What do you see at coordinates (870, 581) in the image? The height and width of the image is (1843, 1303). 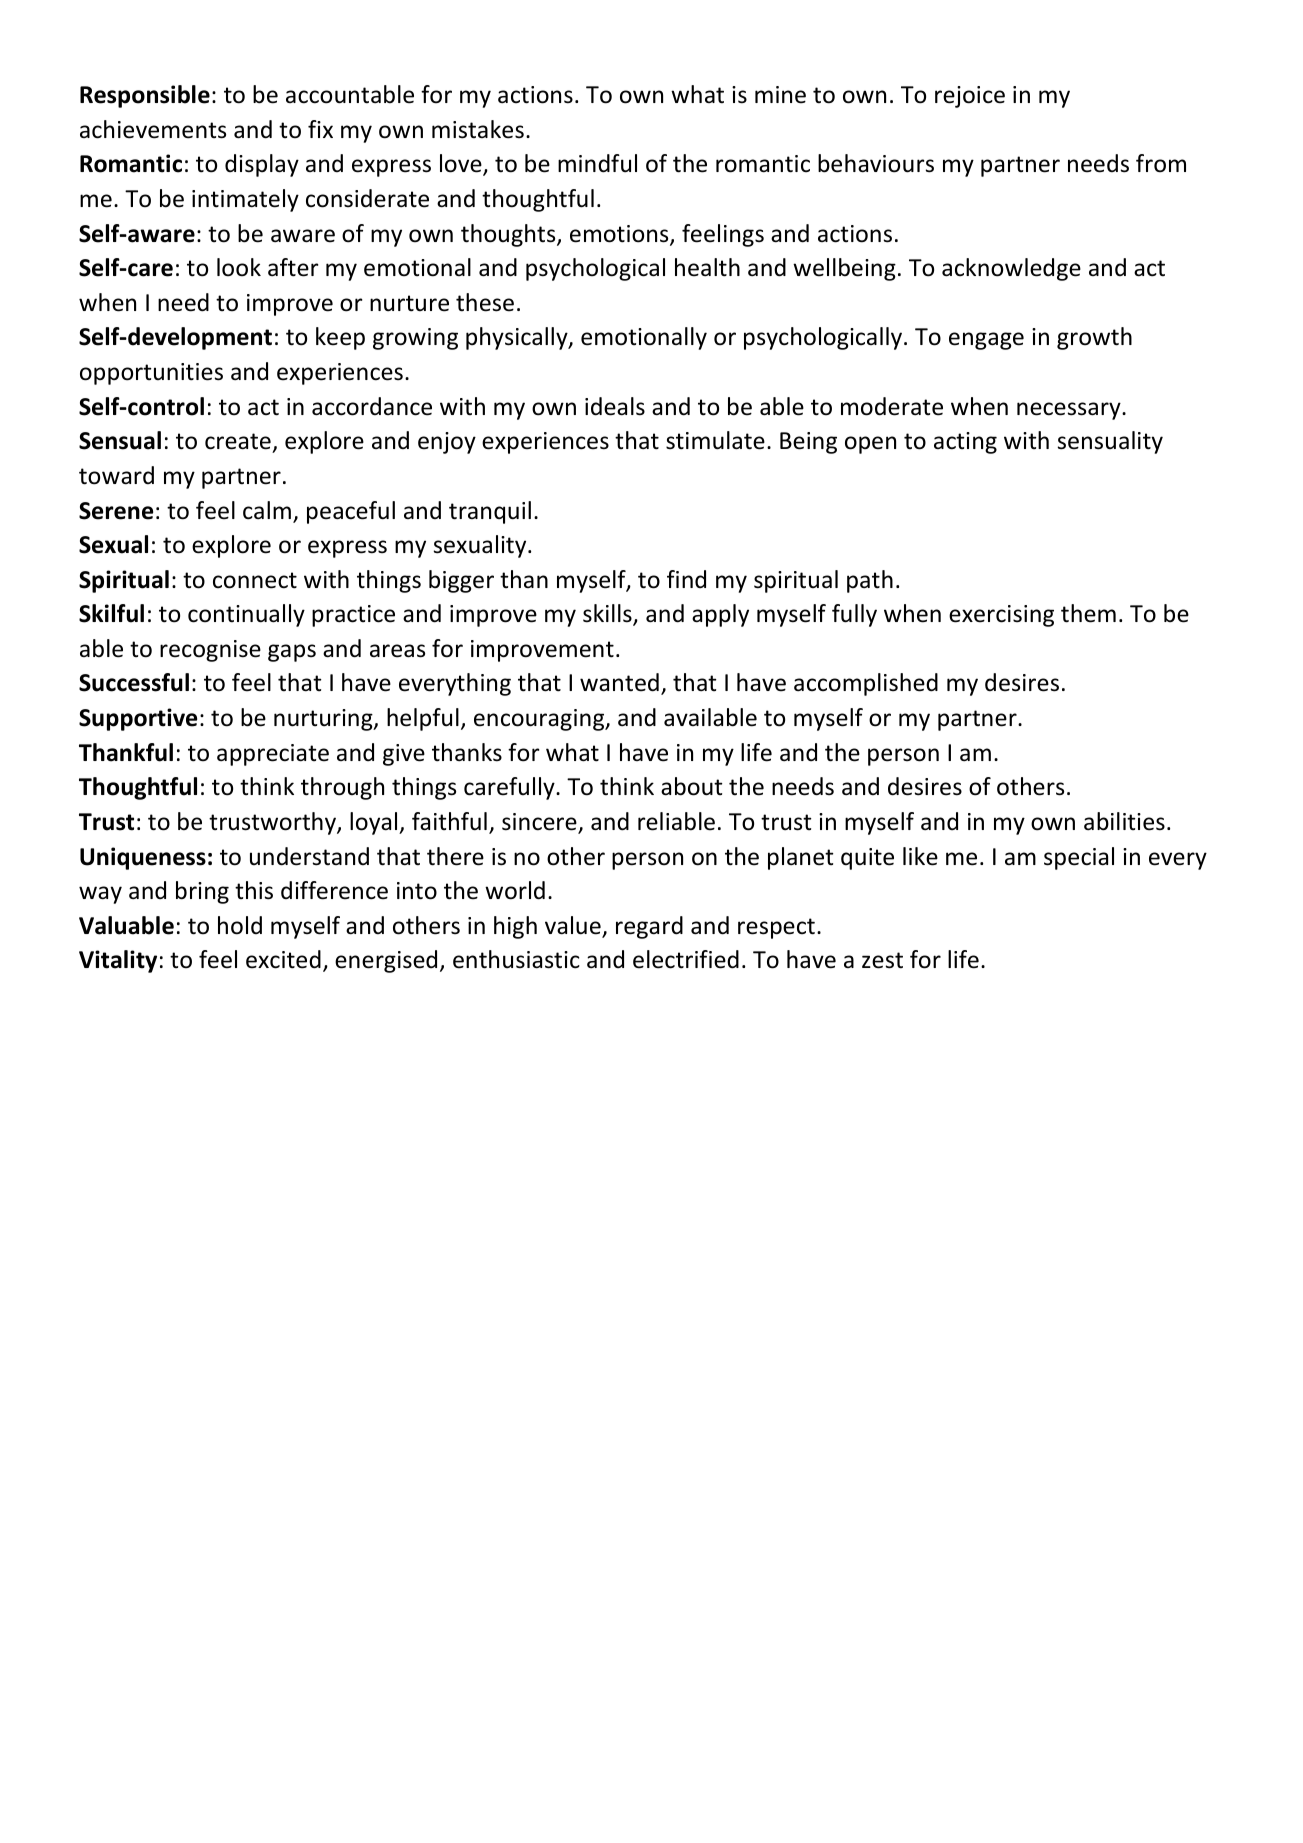 I see `path` at bounding box center [870, 581].
